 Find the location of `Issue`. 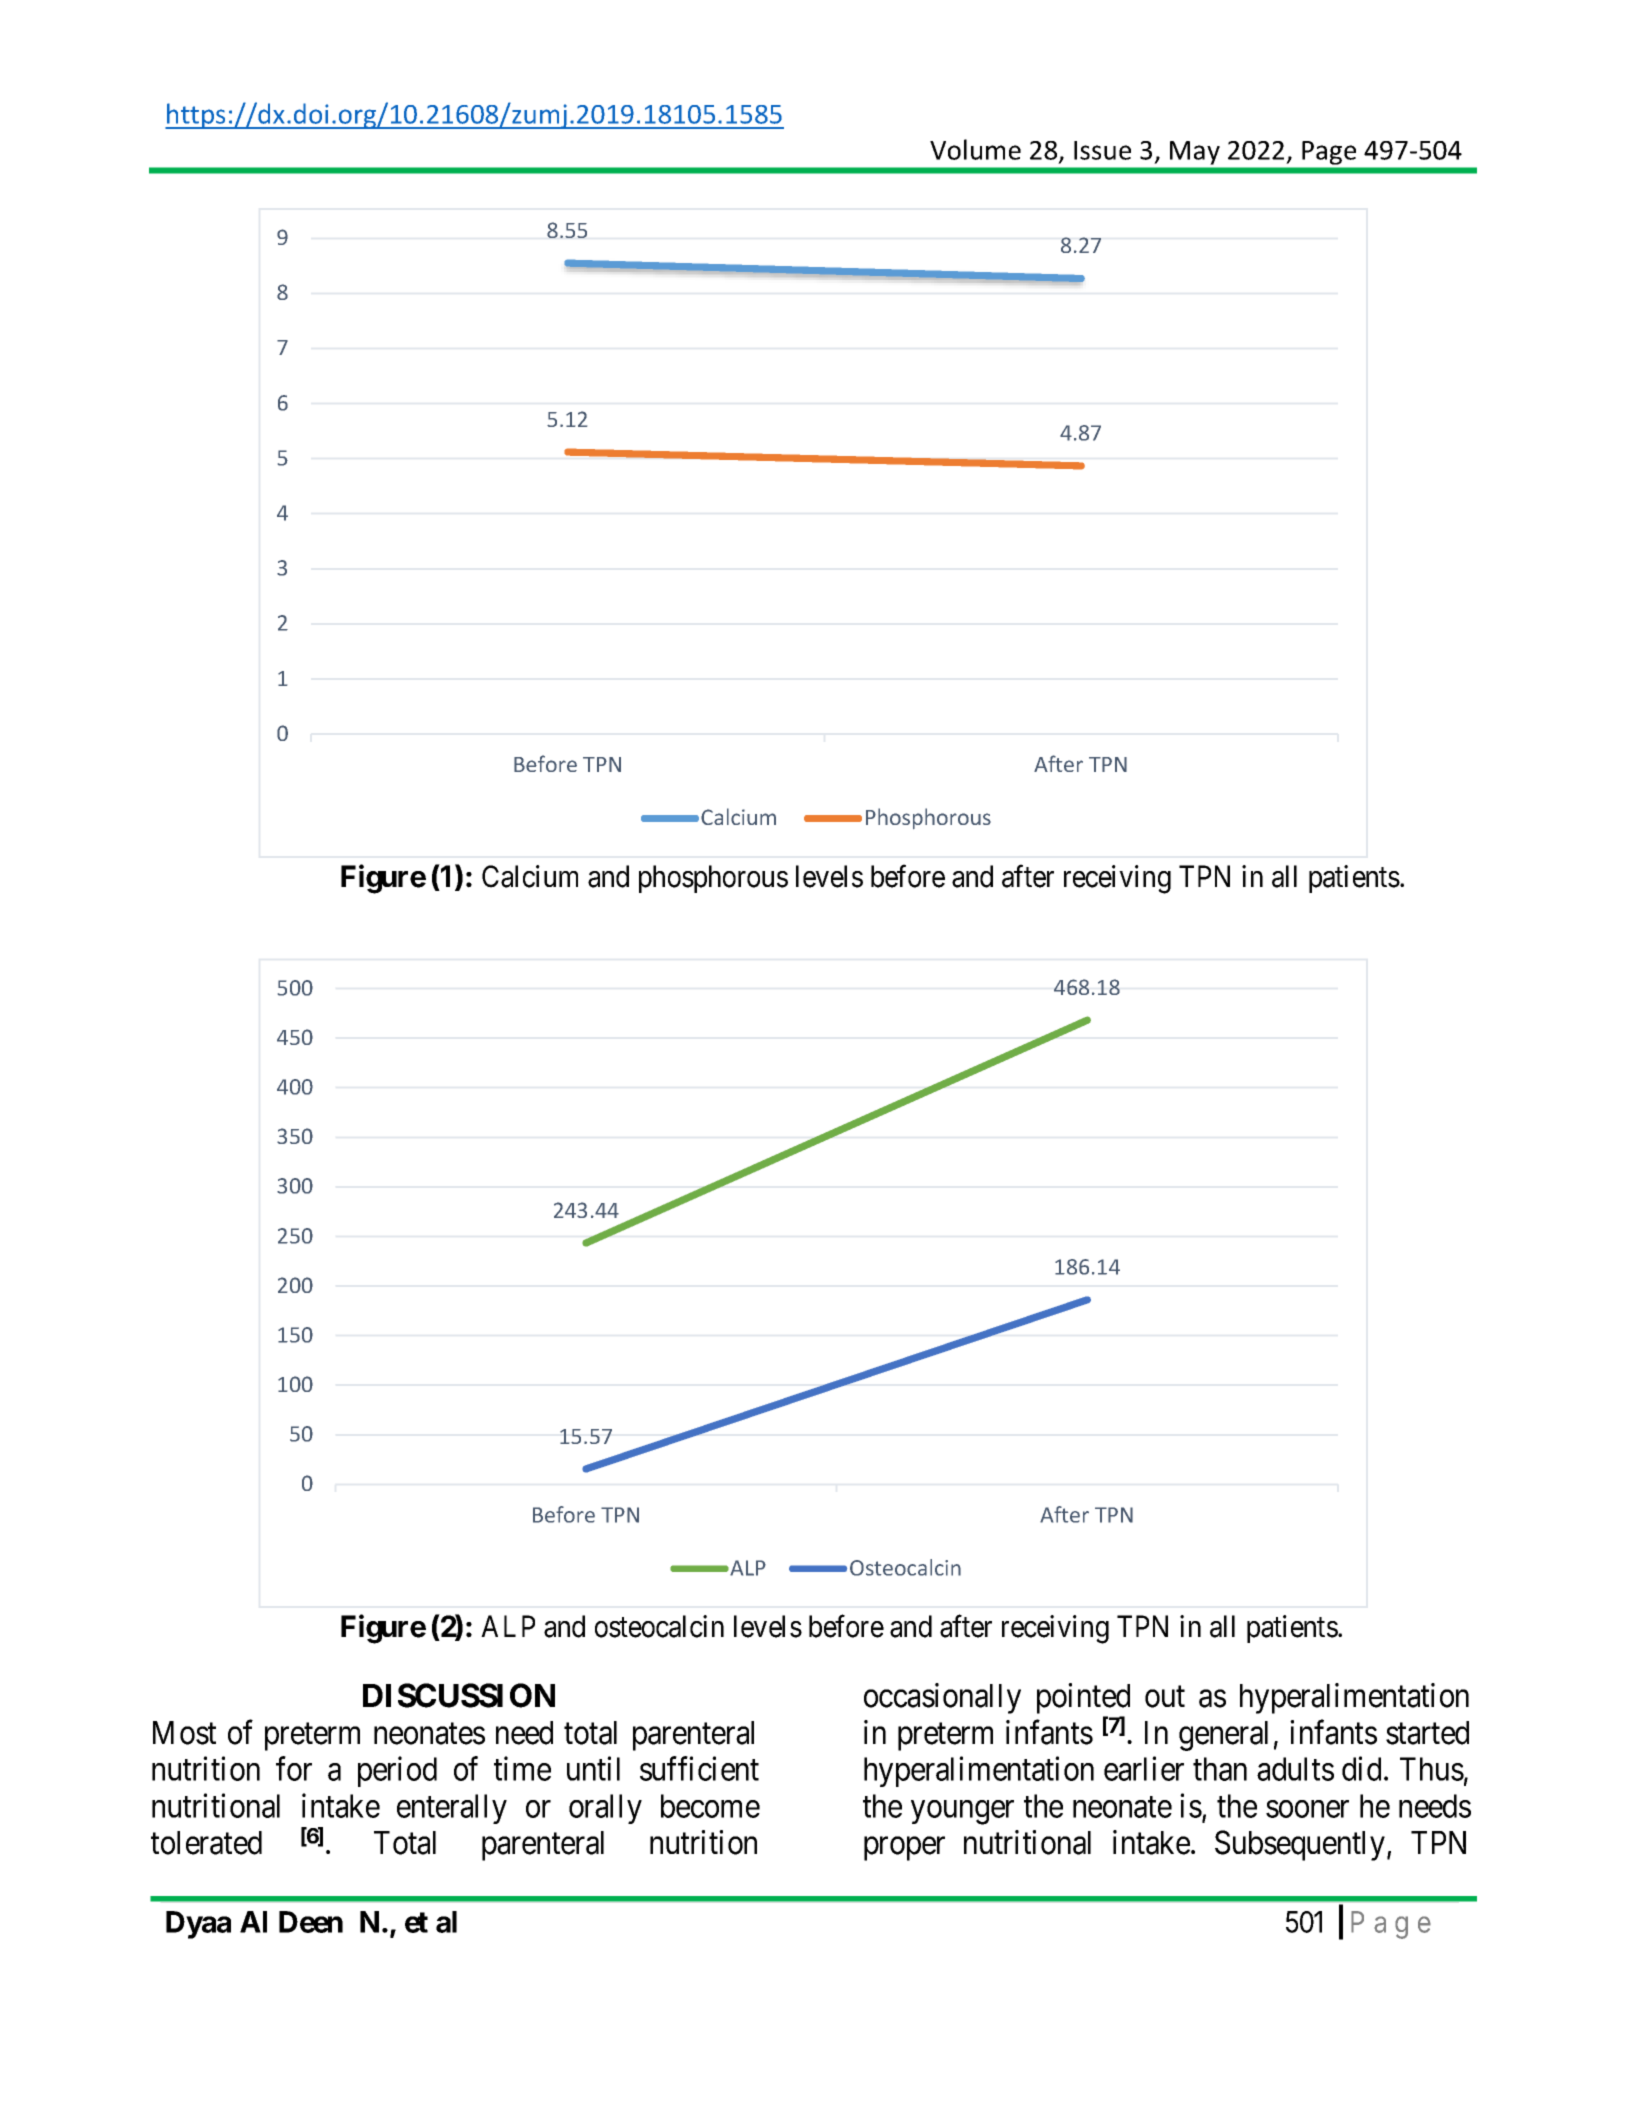

Issue is located at coordinates (1102, 150).
